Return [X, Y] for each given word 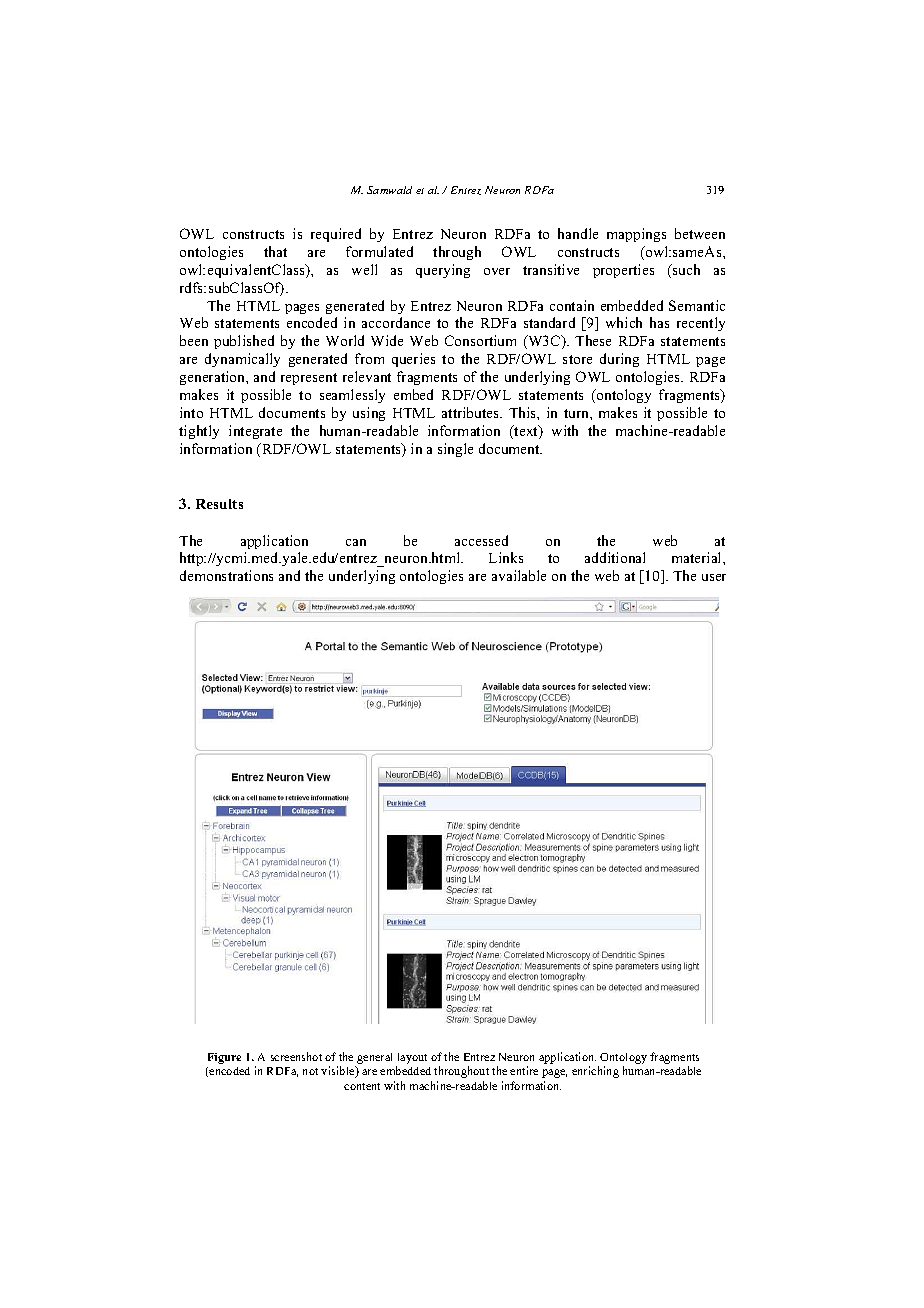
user [714, 577]
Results [219, 504]
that [275, 251]
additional [615, 557]
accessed [481, 540]
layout [412, 1058]
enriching [595, 1072]
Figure [224, 1058]
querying [443, 271]
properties [623, 271]
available [519, 575]
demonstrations [226, 575]
